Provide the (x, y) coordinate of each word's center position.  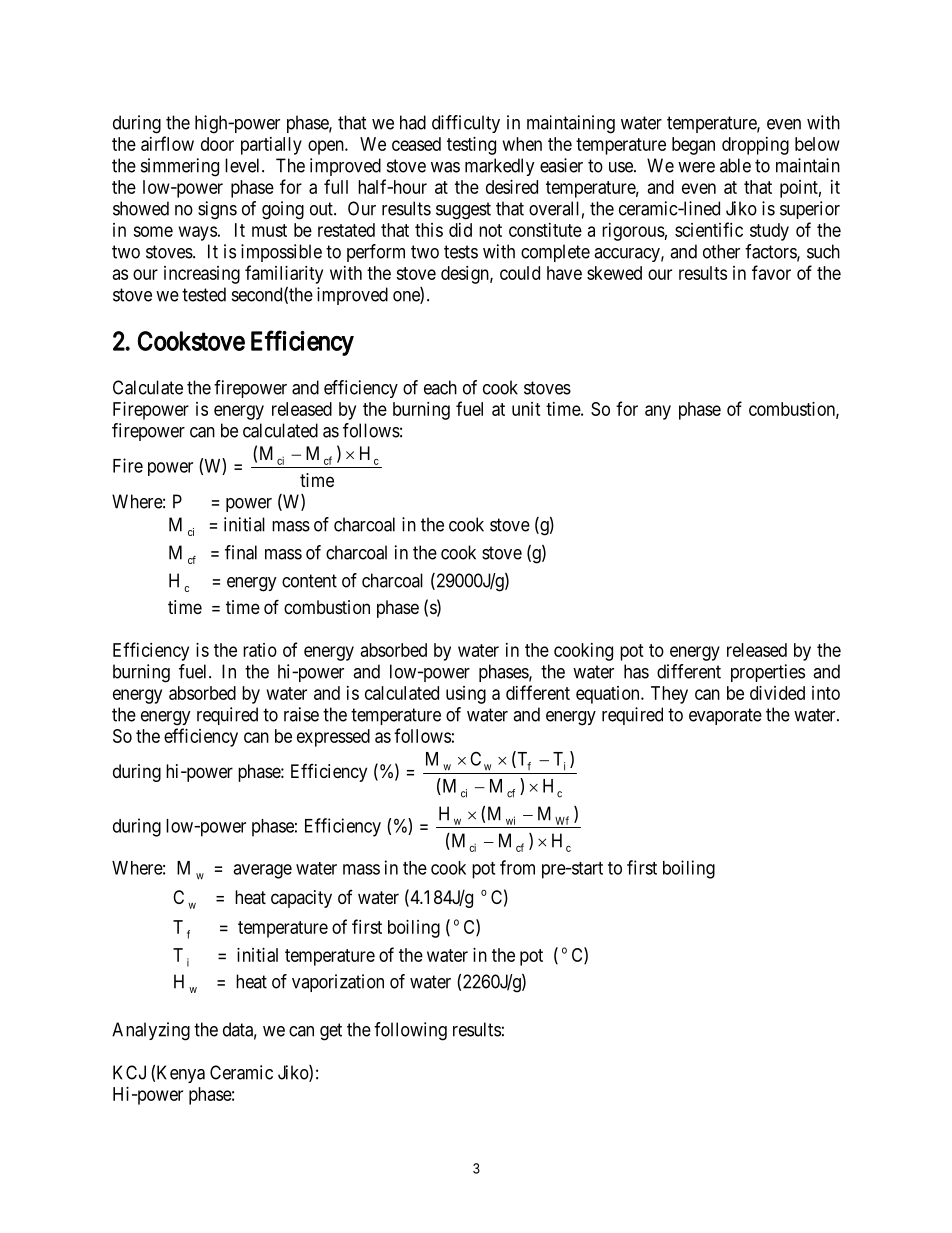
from (517, 867)
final (241, 552)
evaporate (725, 716)
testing (471, 146)
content (309, 581)
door (217, 144)
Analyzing (151, 1031)
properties (768, 673)
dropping (755, 146)
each (440, 387)
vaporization (338, 983)
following (410, 1031)
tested (204, 294)
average (262, 871)
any (658, 412)
